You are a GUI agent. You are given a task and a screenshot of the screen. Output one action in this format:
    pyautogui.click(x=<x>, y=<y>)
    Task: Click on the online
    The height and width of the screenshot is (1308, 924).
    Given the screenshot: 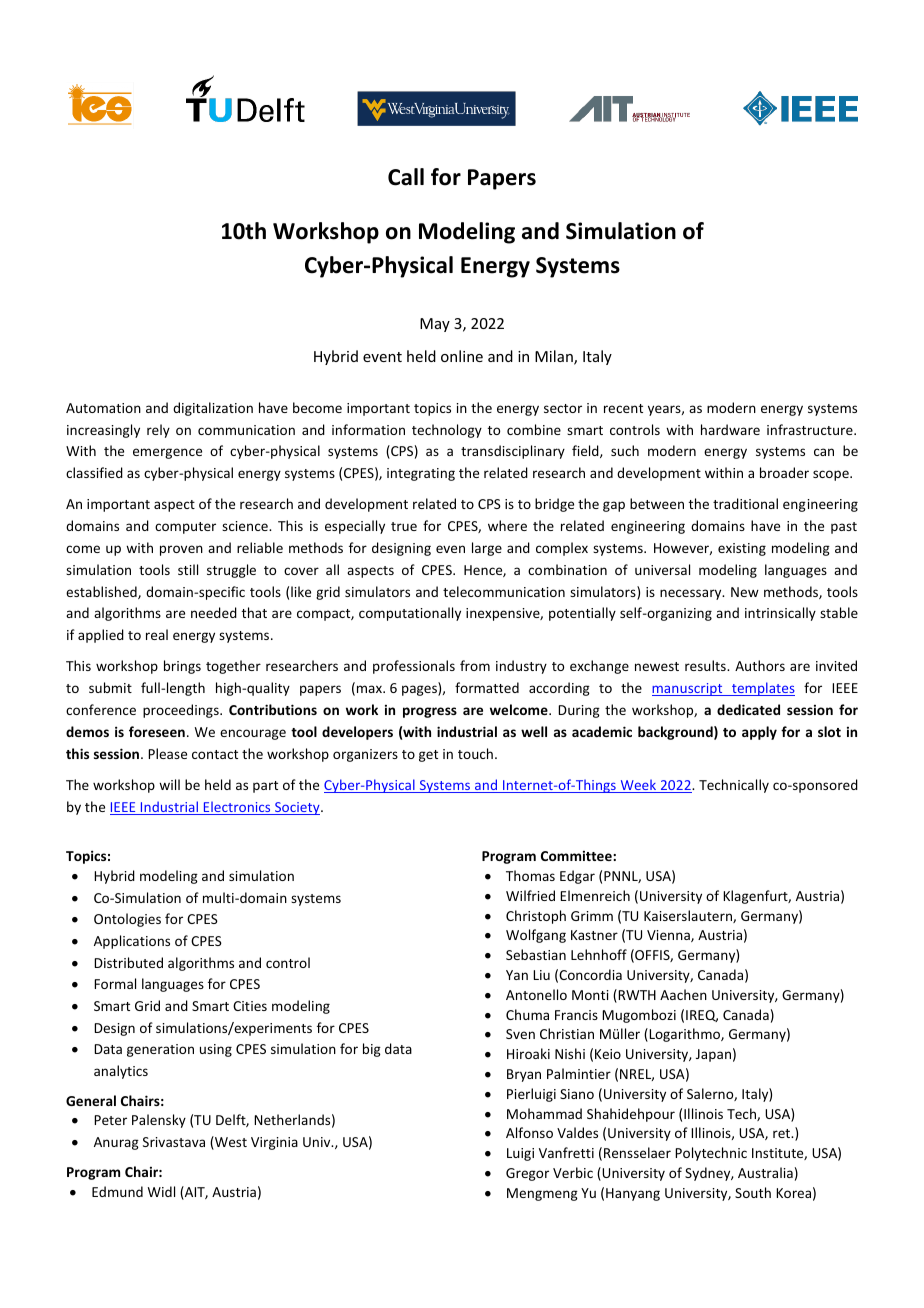 What is the action you would take?
    pyautogui.click(x=462, y=356)
